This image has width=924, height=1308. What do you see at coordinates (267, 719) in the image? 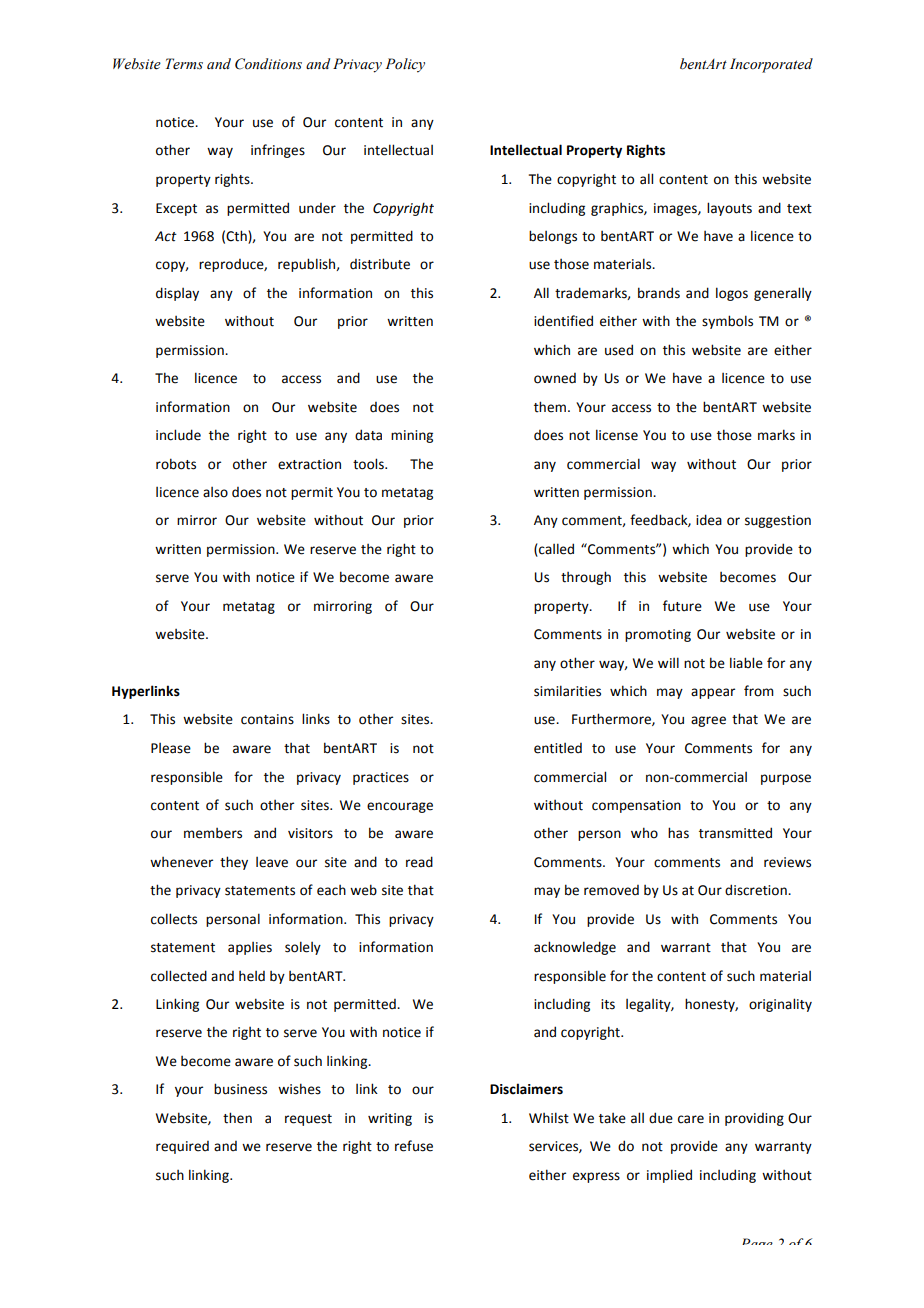
I see `contains` at bounding box center [267, 719].
